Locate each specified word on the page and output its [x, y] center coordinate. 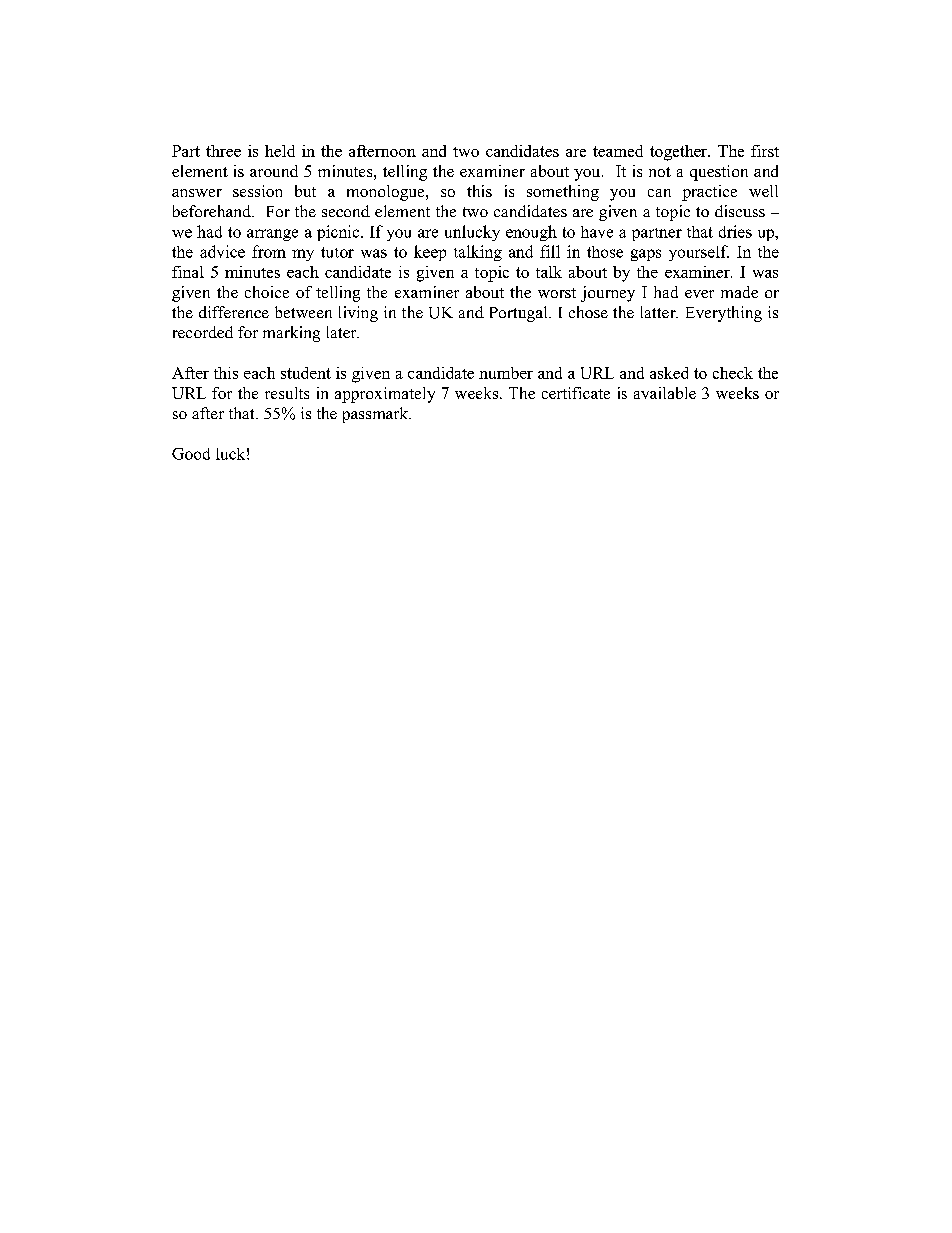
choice [267, 292]
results [287, 393]
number [506, 373]
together [679, 153]
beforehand [213, 211]
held [280, 151]
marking [291, 334]
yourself [699, 253]
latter [659, 312]
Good [191, 454]
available [665, 393]
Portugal [520, 314]
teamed [618, 151]
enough [531, 233]
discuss [740, 211]
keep [430, 253]
